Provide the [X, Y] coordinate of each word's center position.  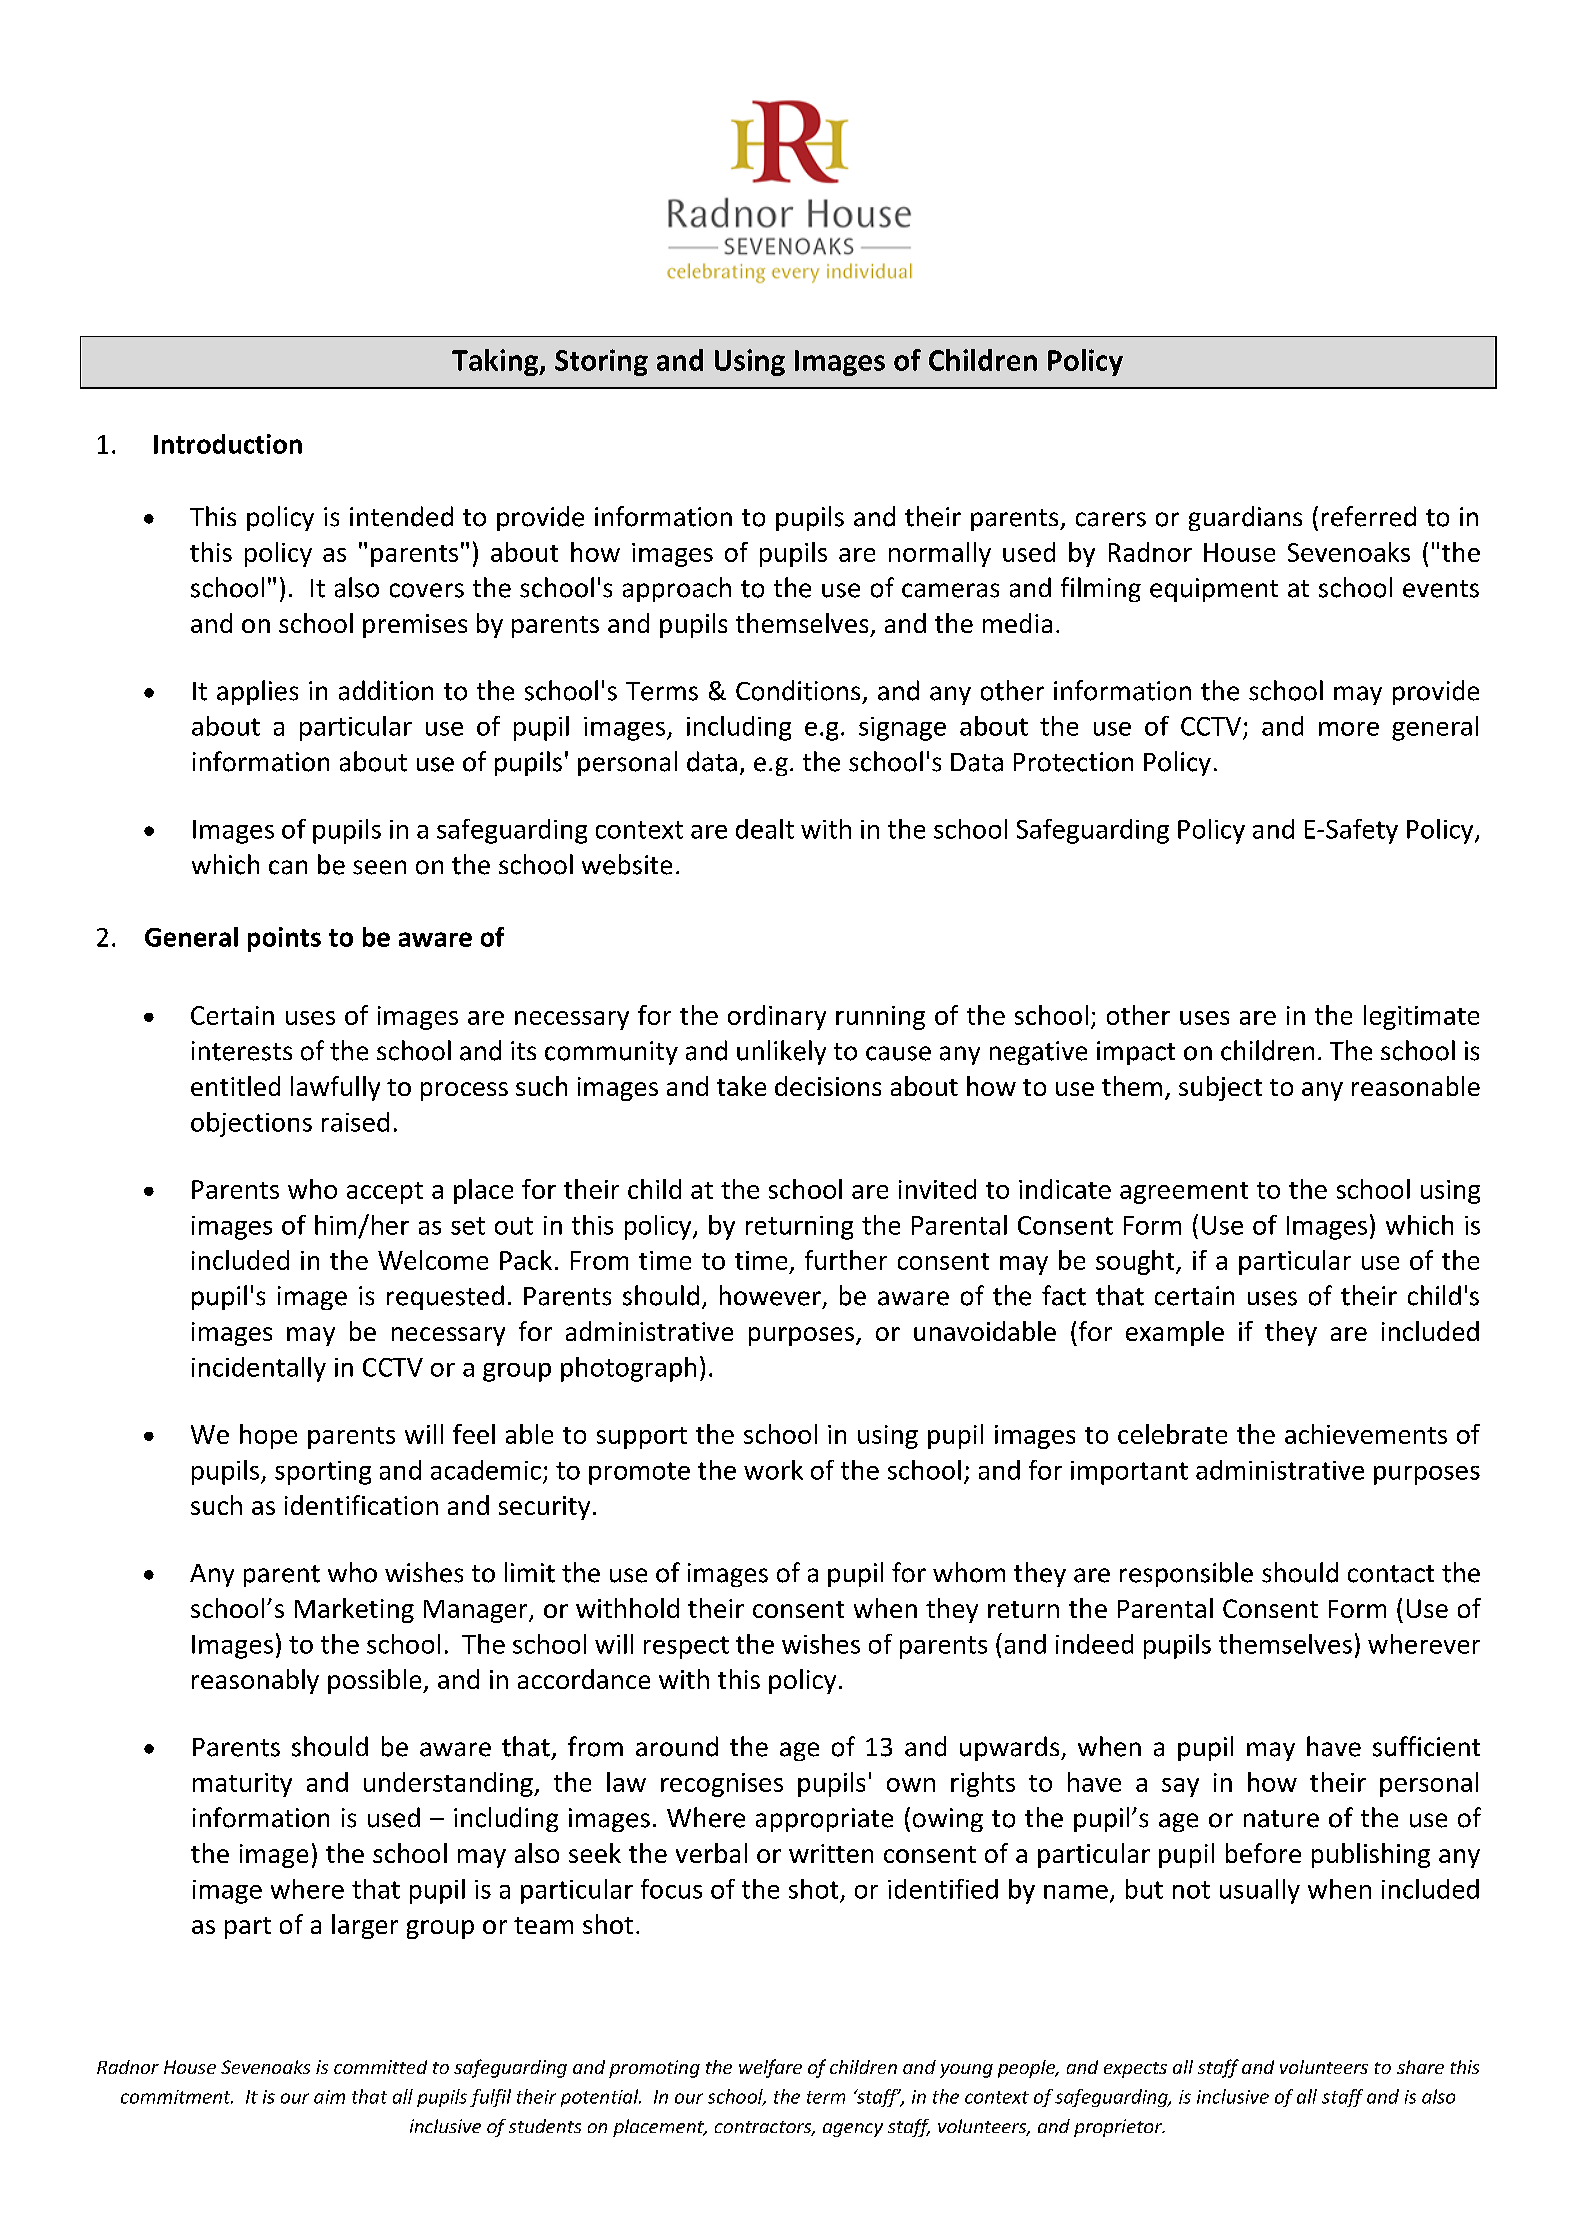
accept [385, 1193]
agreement [1184, 1193]
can [288, 867]
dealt [765, 829]
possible [376, 1681]
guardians [1245, 518]
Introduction [228, 444]
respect [686, 1647]
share [1420, 2067]
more [1349, 729]
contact [1391, 1574]
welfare [770, 2068]
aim [329, 2097]
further [846, 1260]
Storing [601, 362]
